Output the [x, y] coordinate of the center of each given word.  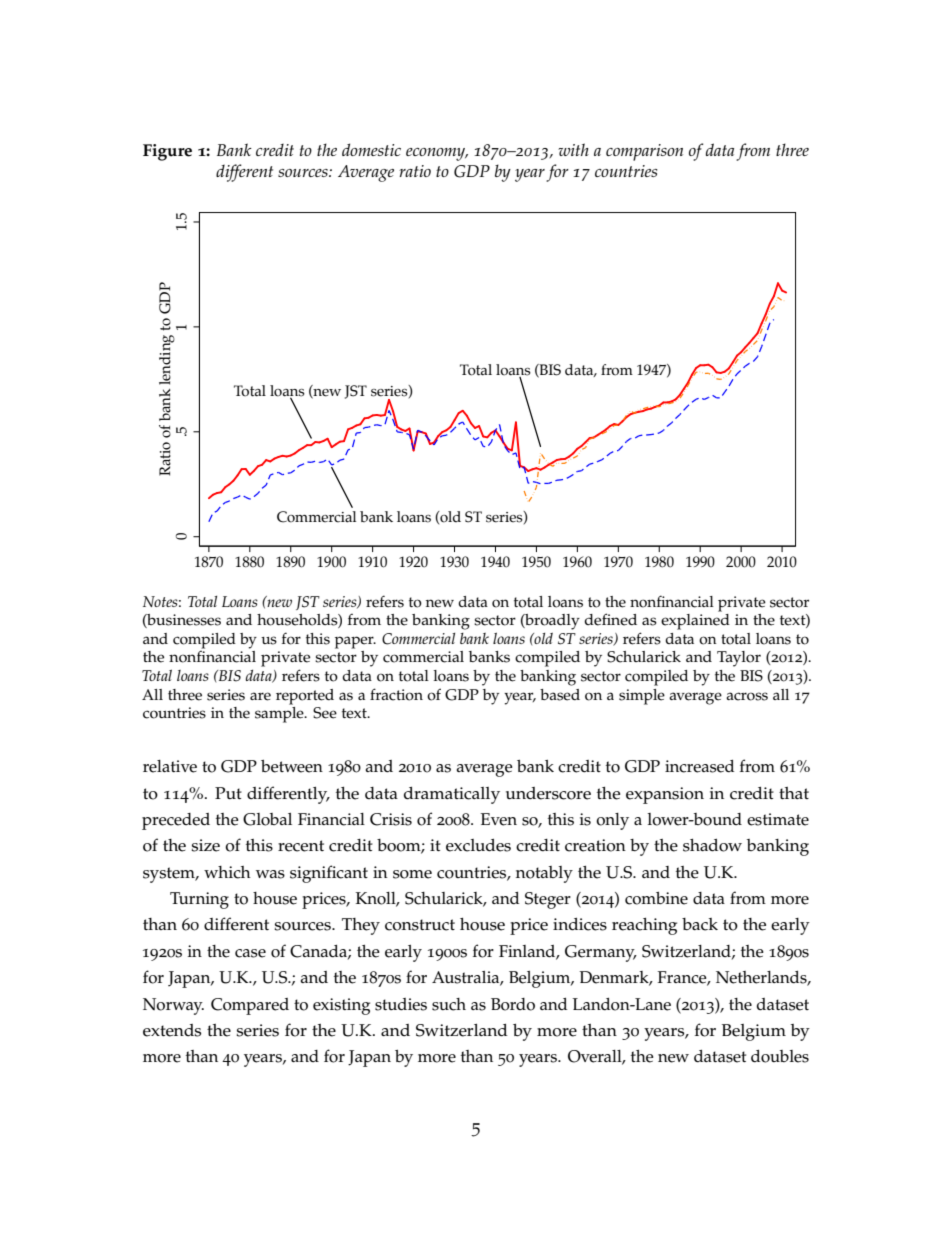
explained [695, 620]
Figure [167, 152]
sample [280, 715]
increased [699, 766]
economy [437, 154]
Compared [250, 1006]
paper [355, 642]
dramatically [452, 795]
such [449, 1004]
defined [610, 619]
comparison [644, 152]
